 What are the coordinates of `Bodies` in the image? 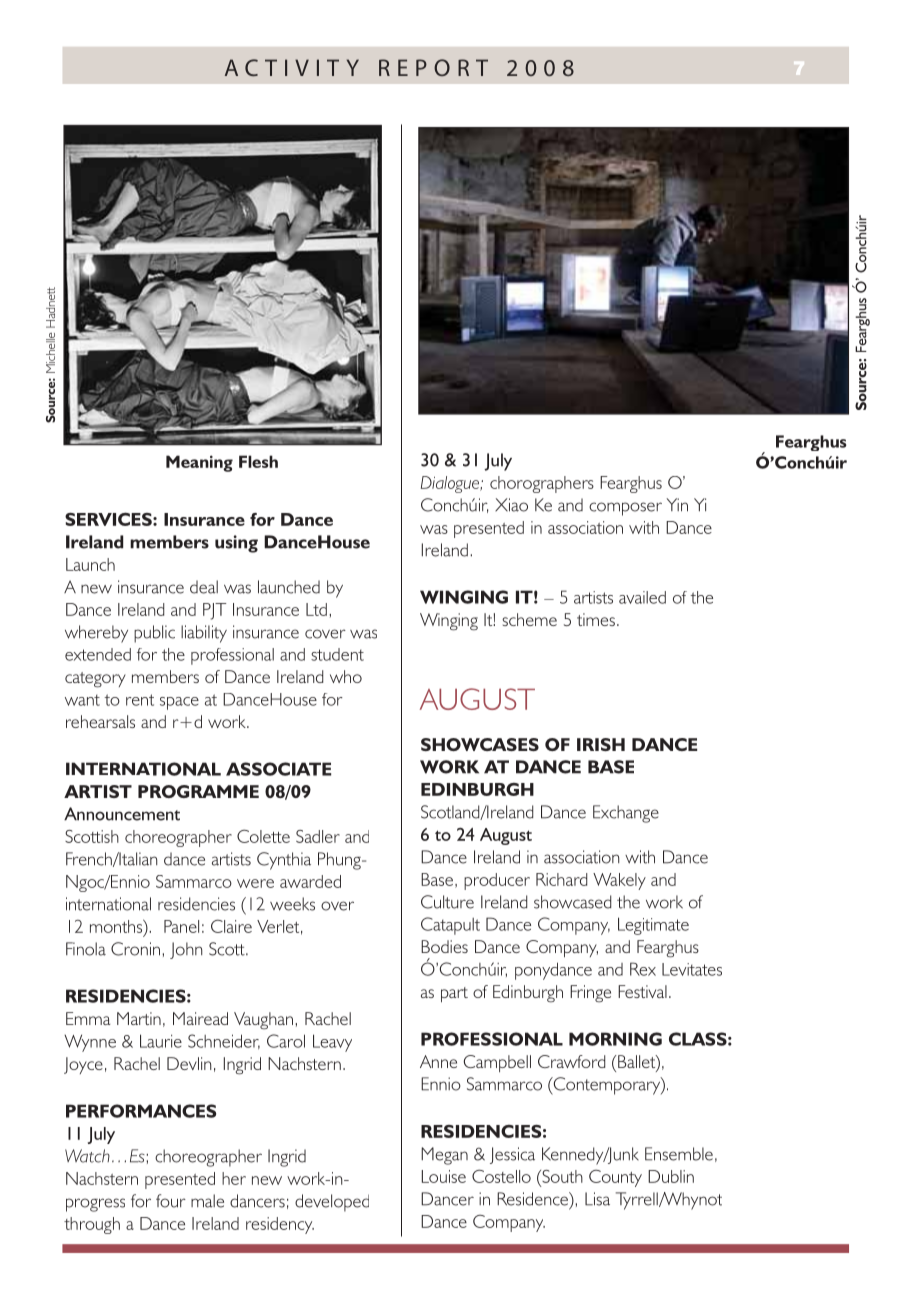 It's located at (444, 946).
